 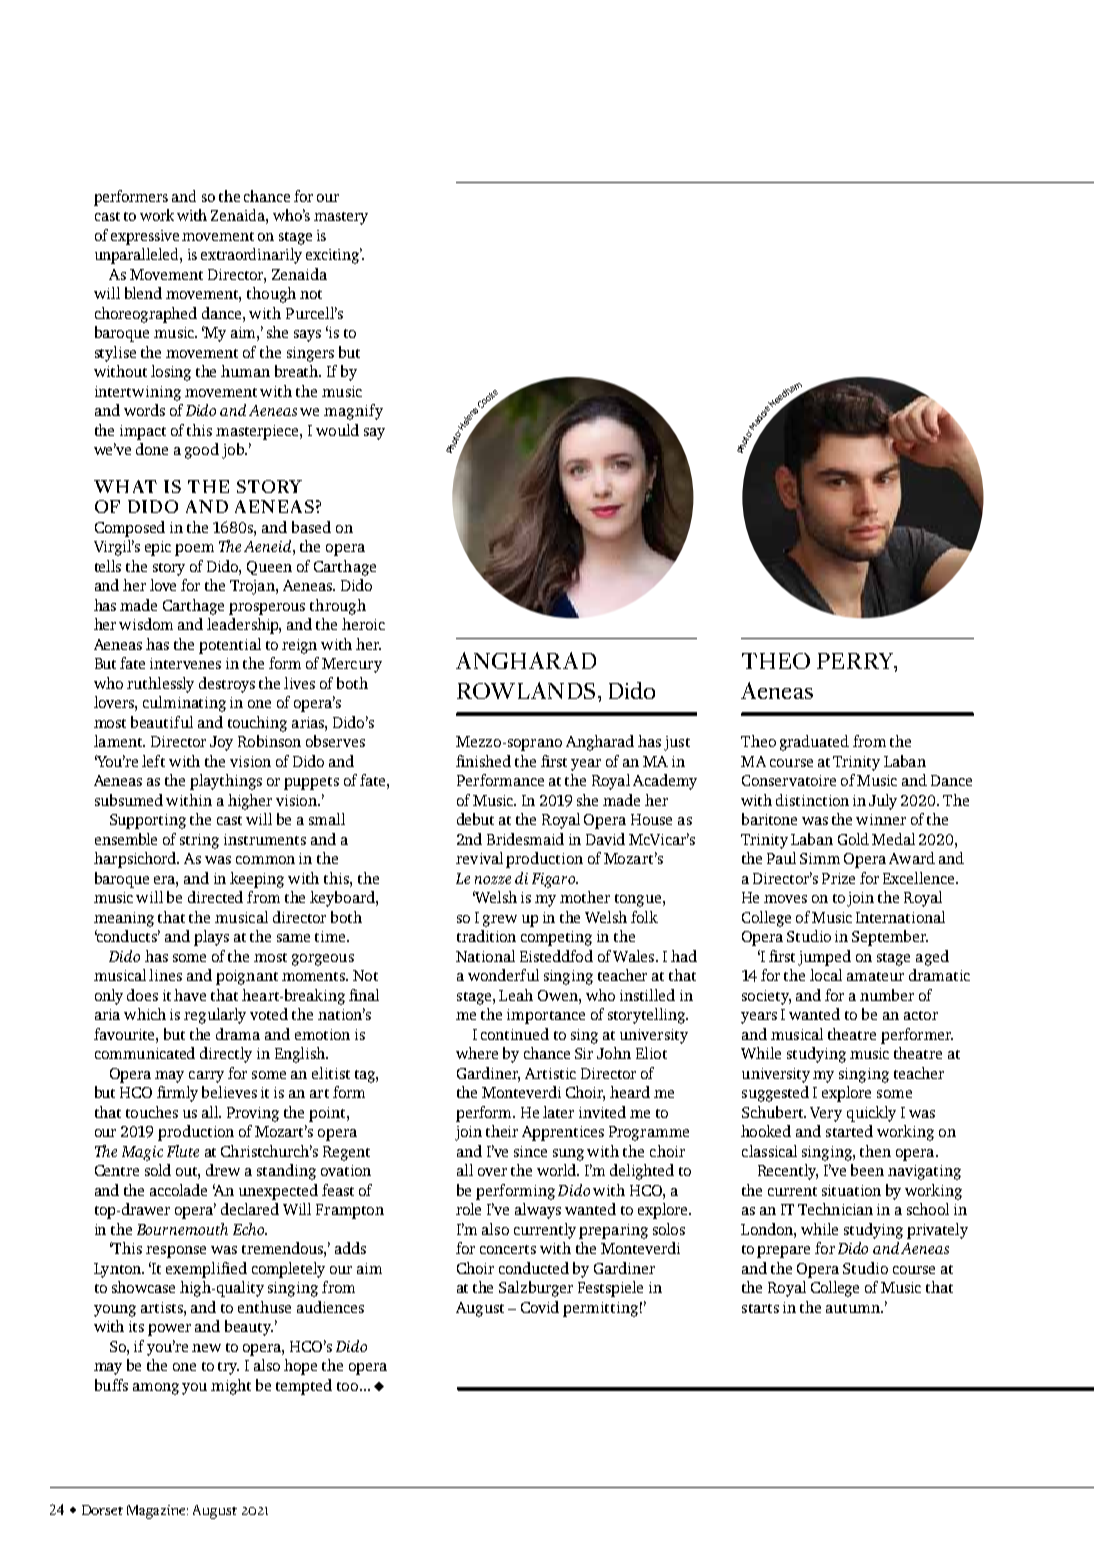 I want to click on autumn, so click(x=854, y=1308).
